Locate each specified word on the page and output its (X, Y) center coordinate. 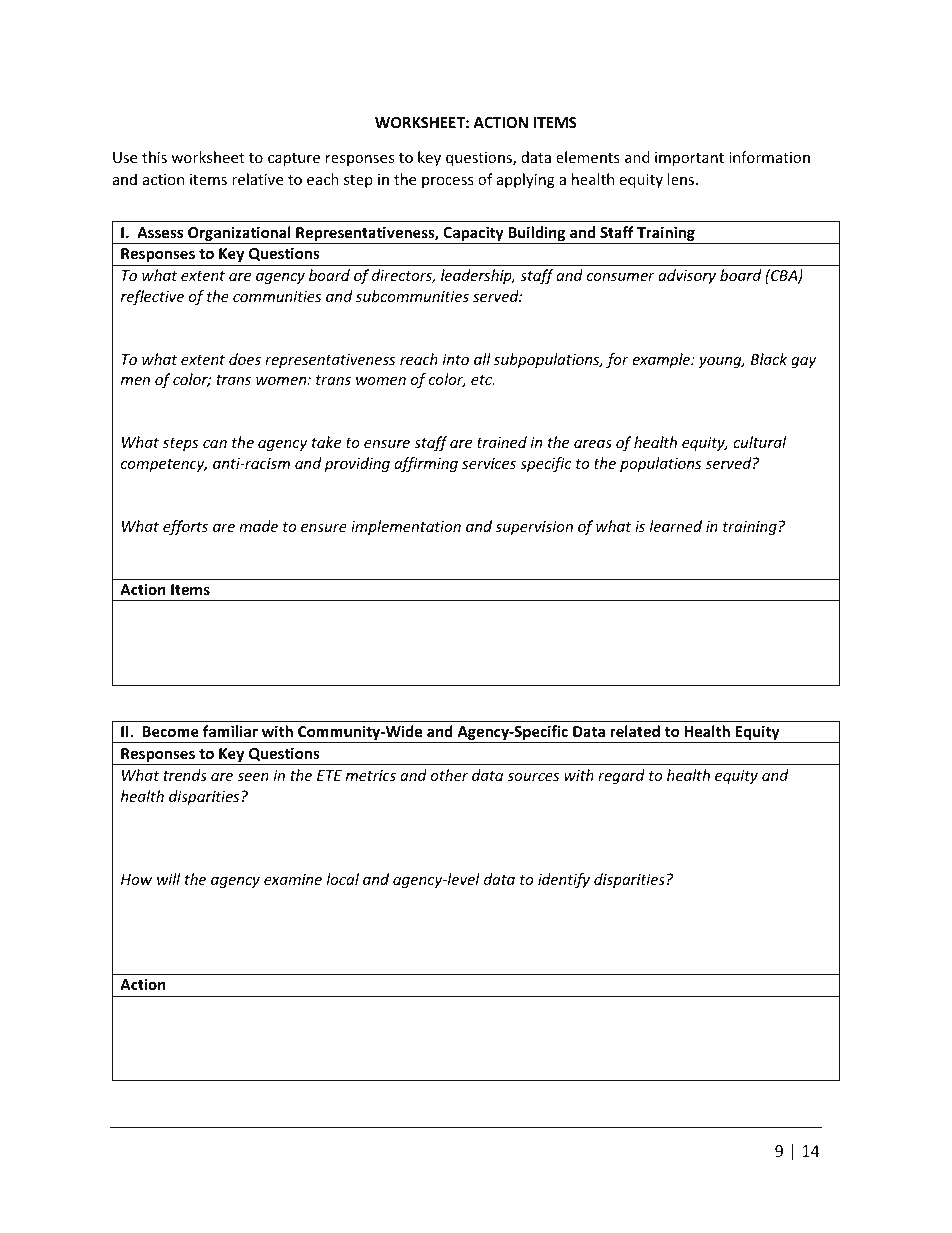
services (489, 463)
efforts (185, 527)
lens (682, 179)
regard (621, 776)
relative (257, 179)
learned (676, 526)
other (449, 775)
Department (232, 1152)
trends (185, 775)
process (448, 182)
